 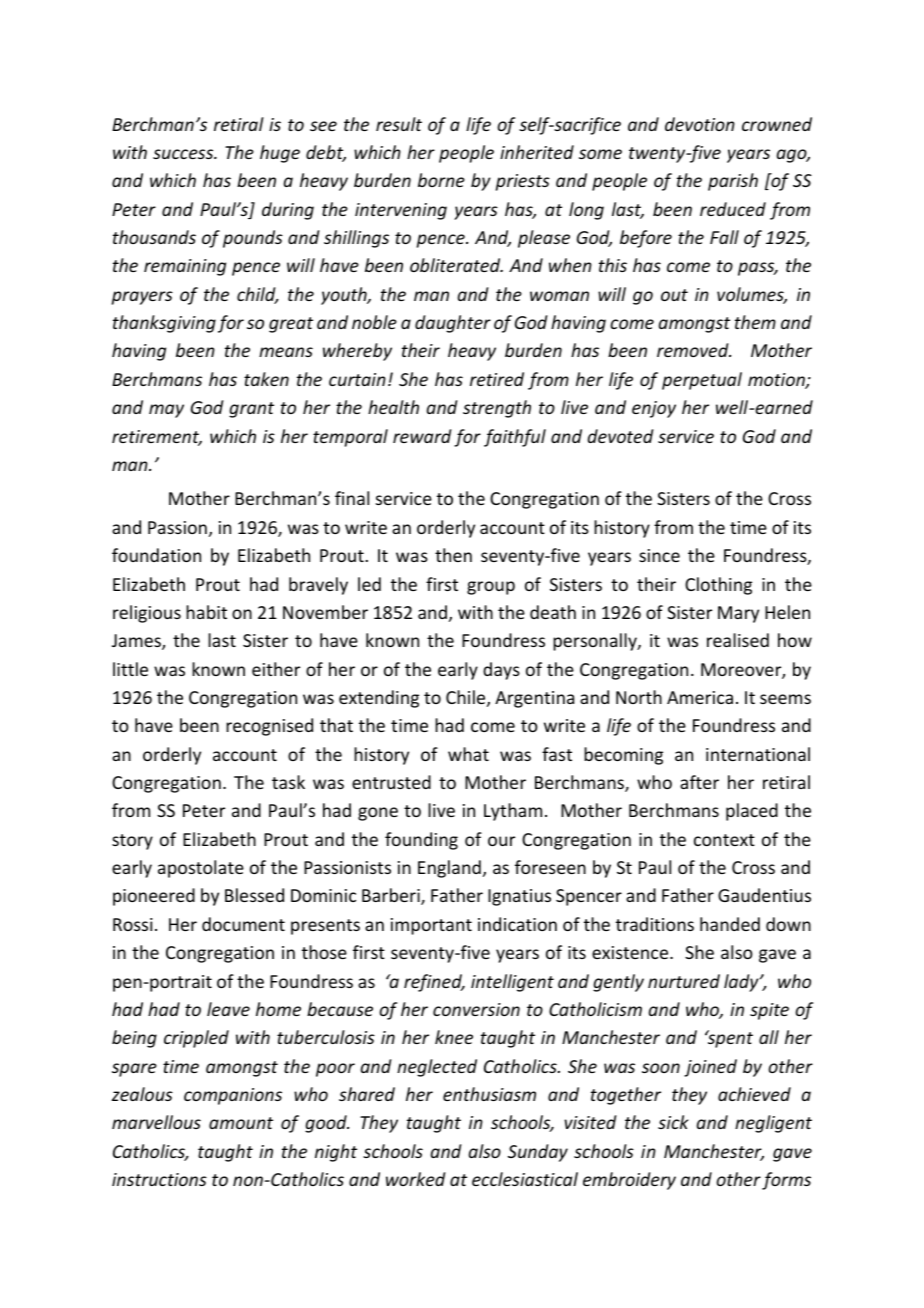 What do you see at coordinates (157, 438) in the screenshot?
I see `retirement` at bounding box center [157, 438].
